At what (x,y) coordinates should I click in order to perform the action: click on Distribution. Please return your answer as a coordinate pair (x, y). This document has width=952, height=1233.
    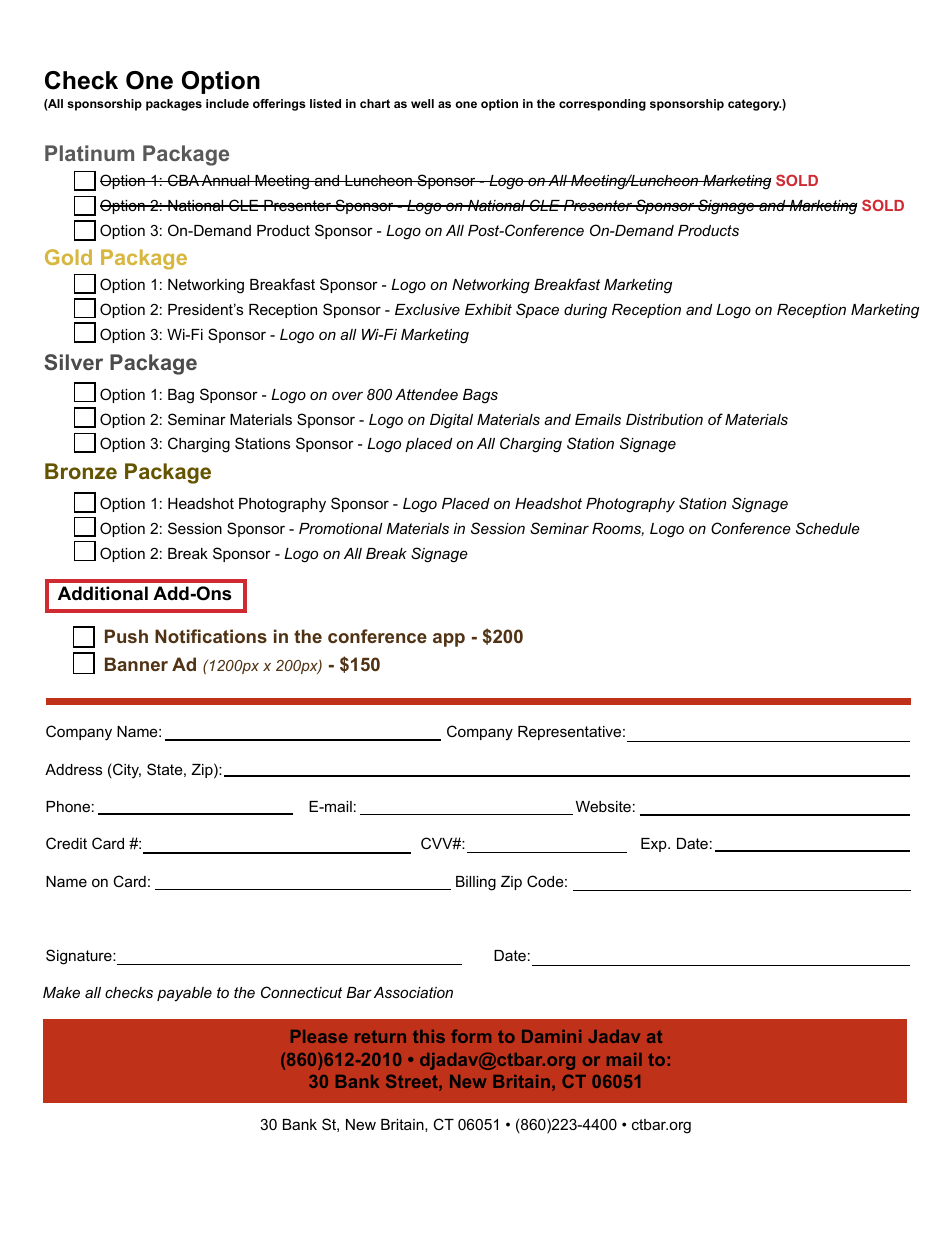
    Looking at the image, I should click on (664, 419).
